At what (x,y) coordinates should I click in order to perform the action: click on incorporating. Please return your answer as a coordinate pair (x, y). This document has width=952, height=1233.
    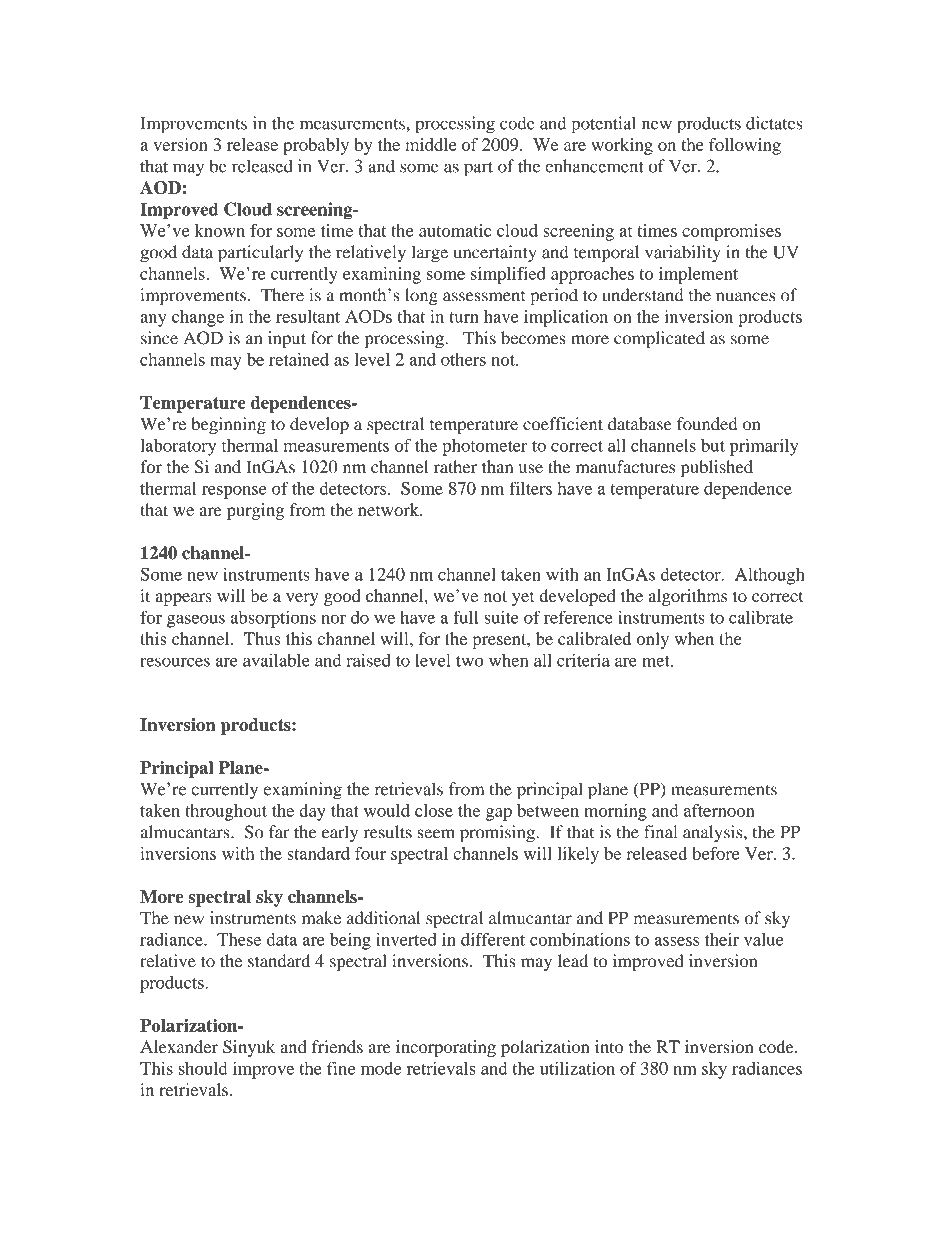
    Looking at the image, I should click on (446, 1048).
